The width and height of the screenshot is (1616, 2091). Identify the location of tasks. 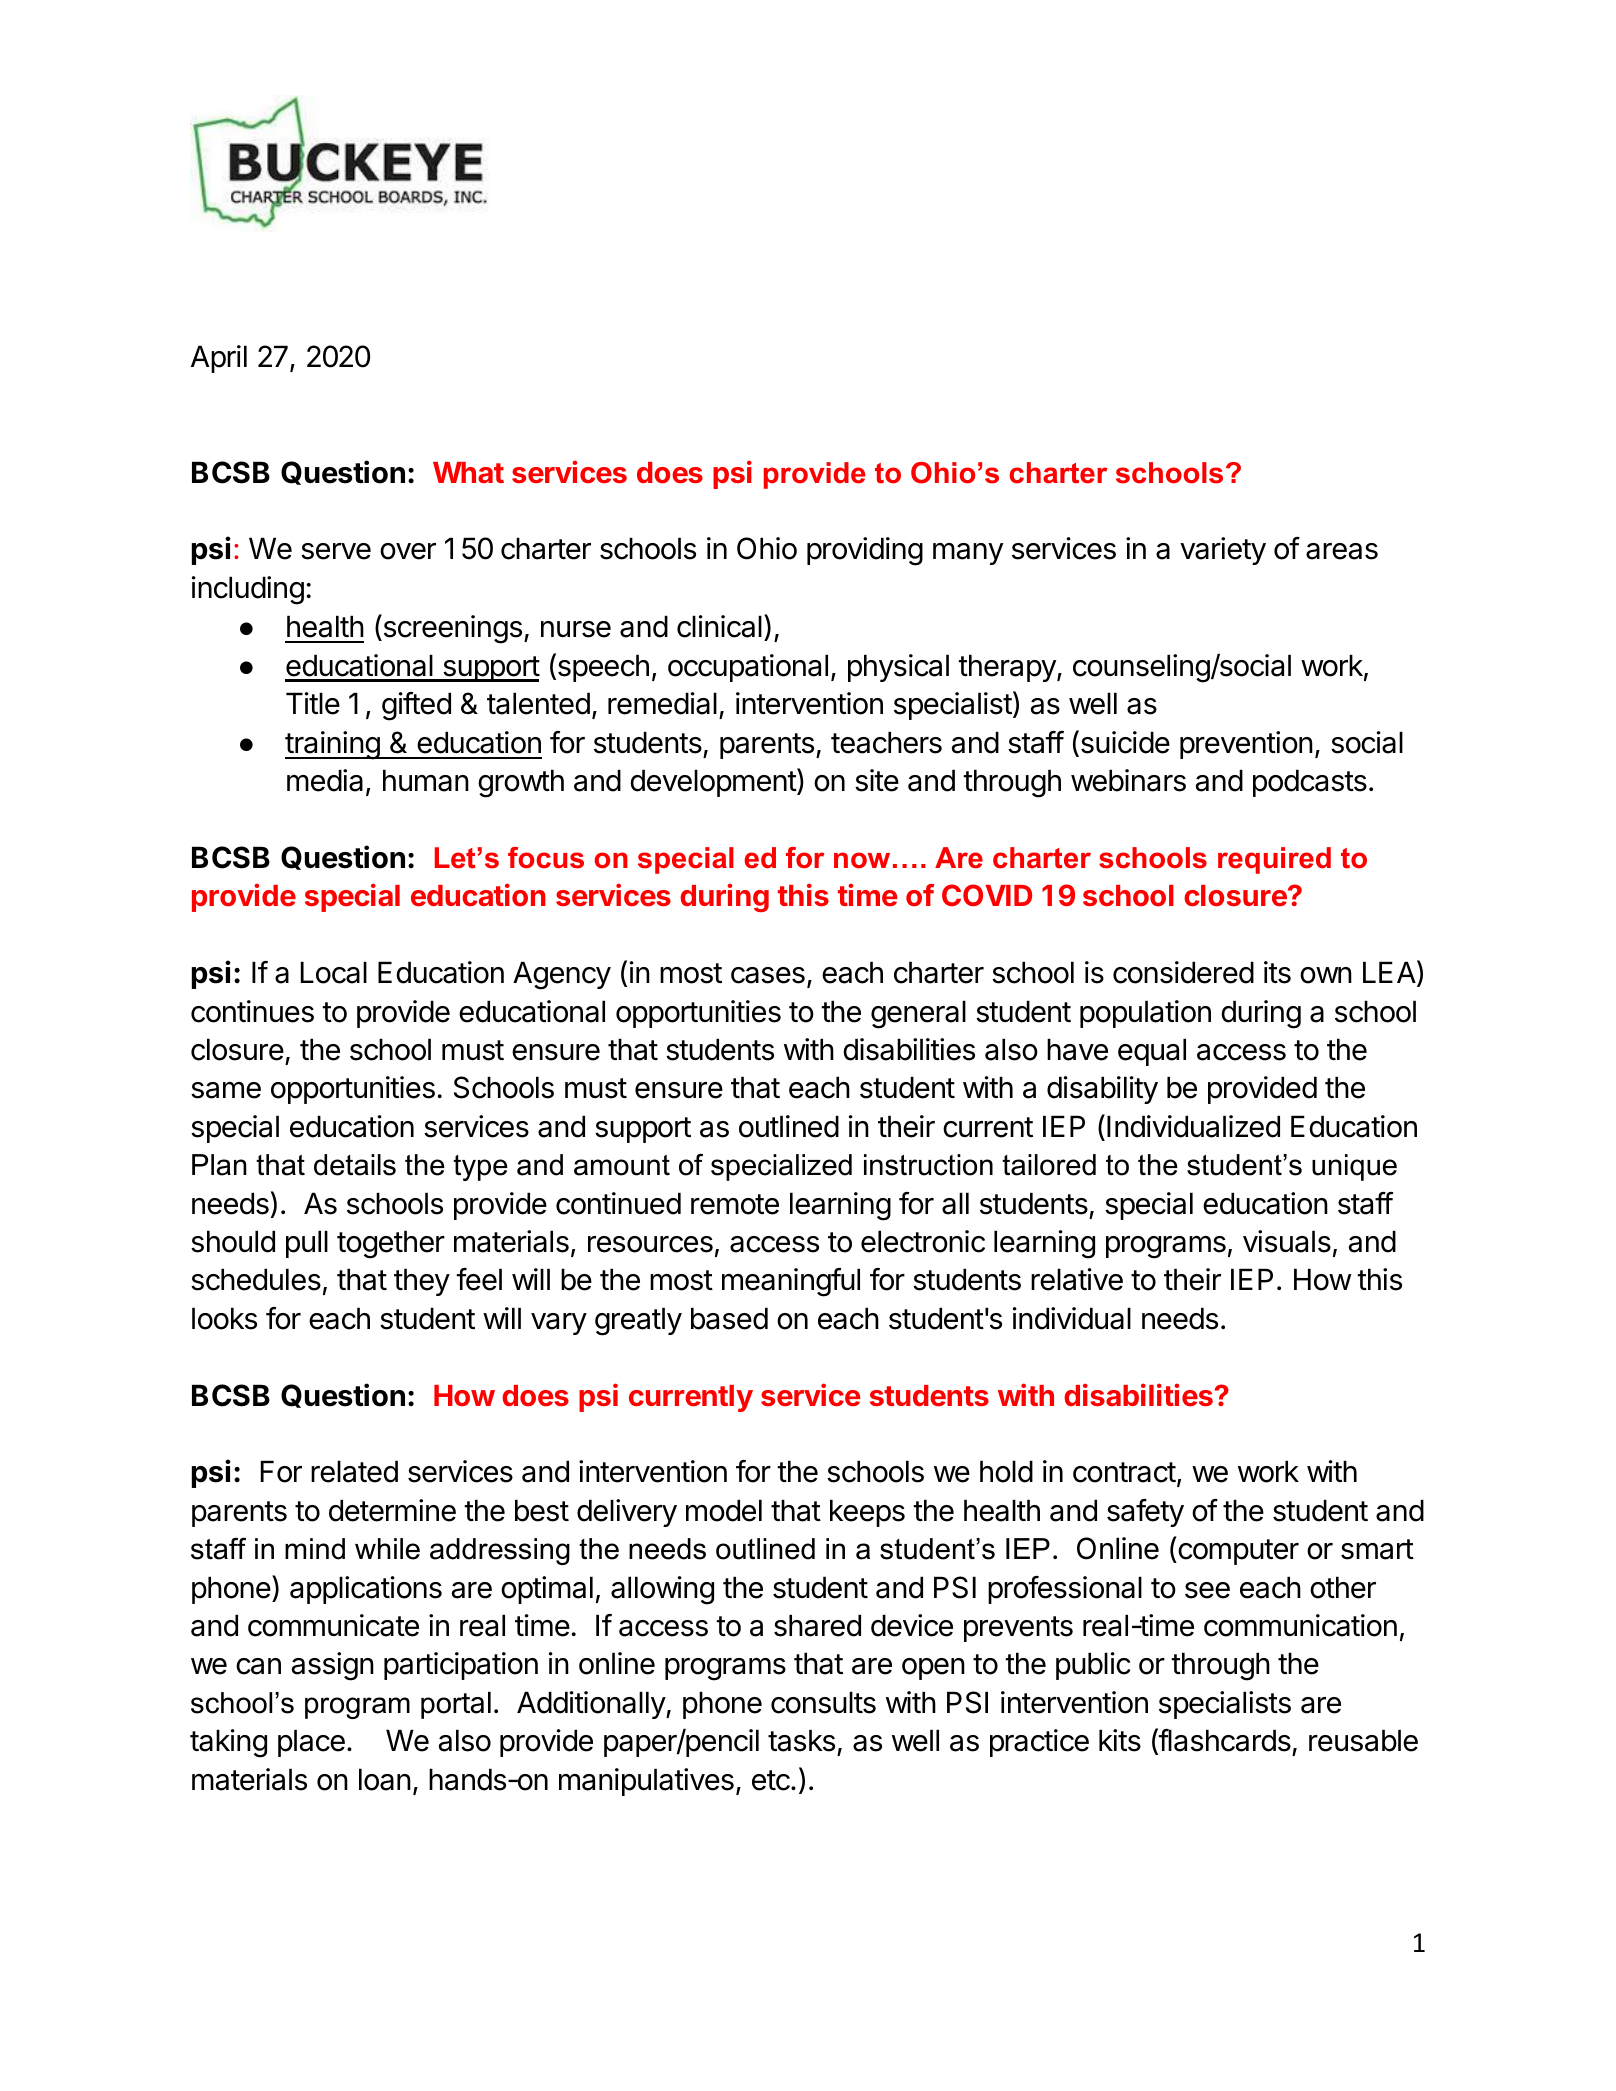
(801, 1740).
